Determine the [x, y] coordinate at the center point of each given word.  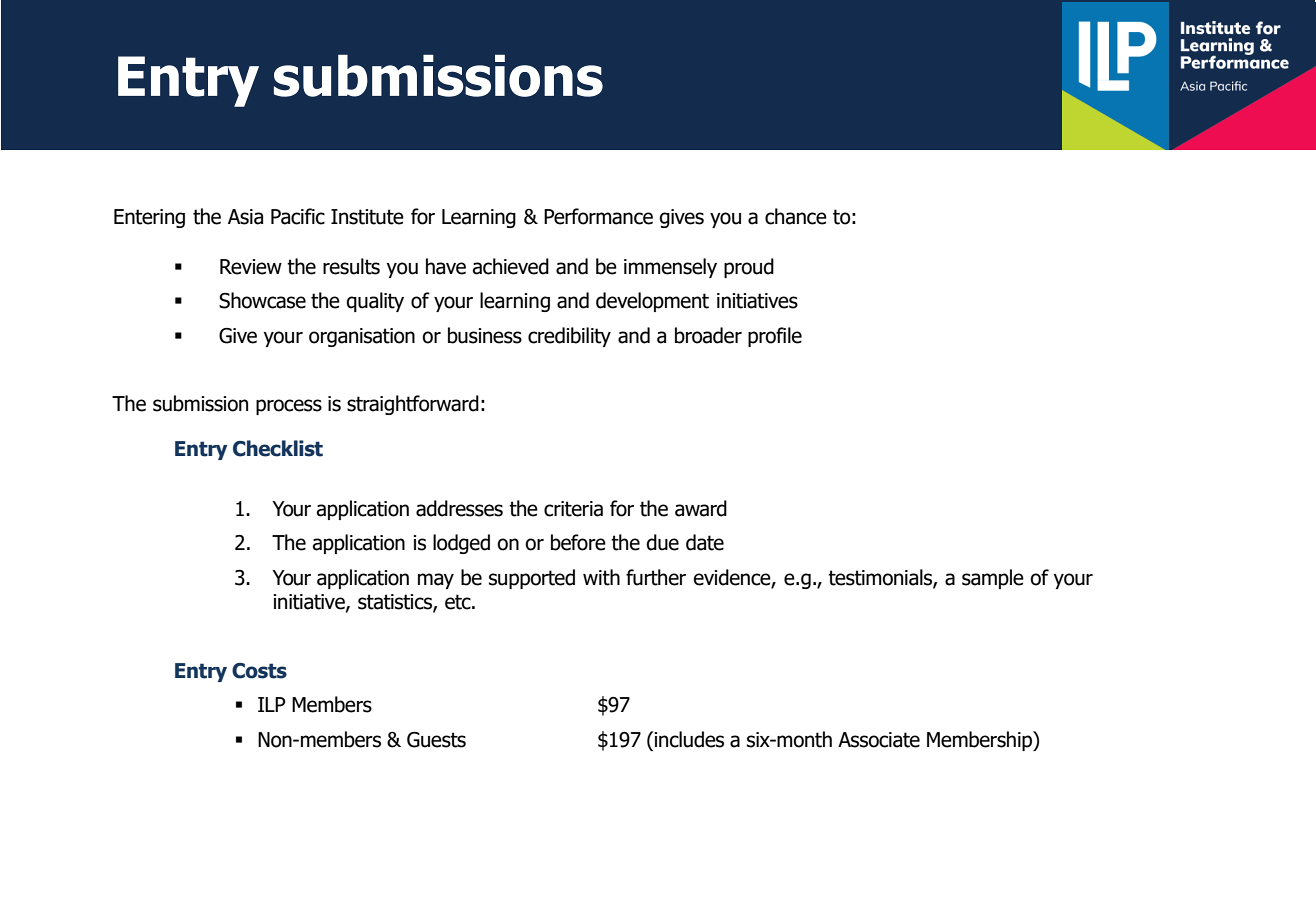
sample [993, 579]
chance [796, 216]
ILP [272, 704]
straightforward [413, 405]
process [289, 407]
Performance [598, 216]
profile [775, 337]
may [436, 581]
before [578, 542]
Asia [245, 217]
